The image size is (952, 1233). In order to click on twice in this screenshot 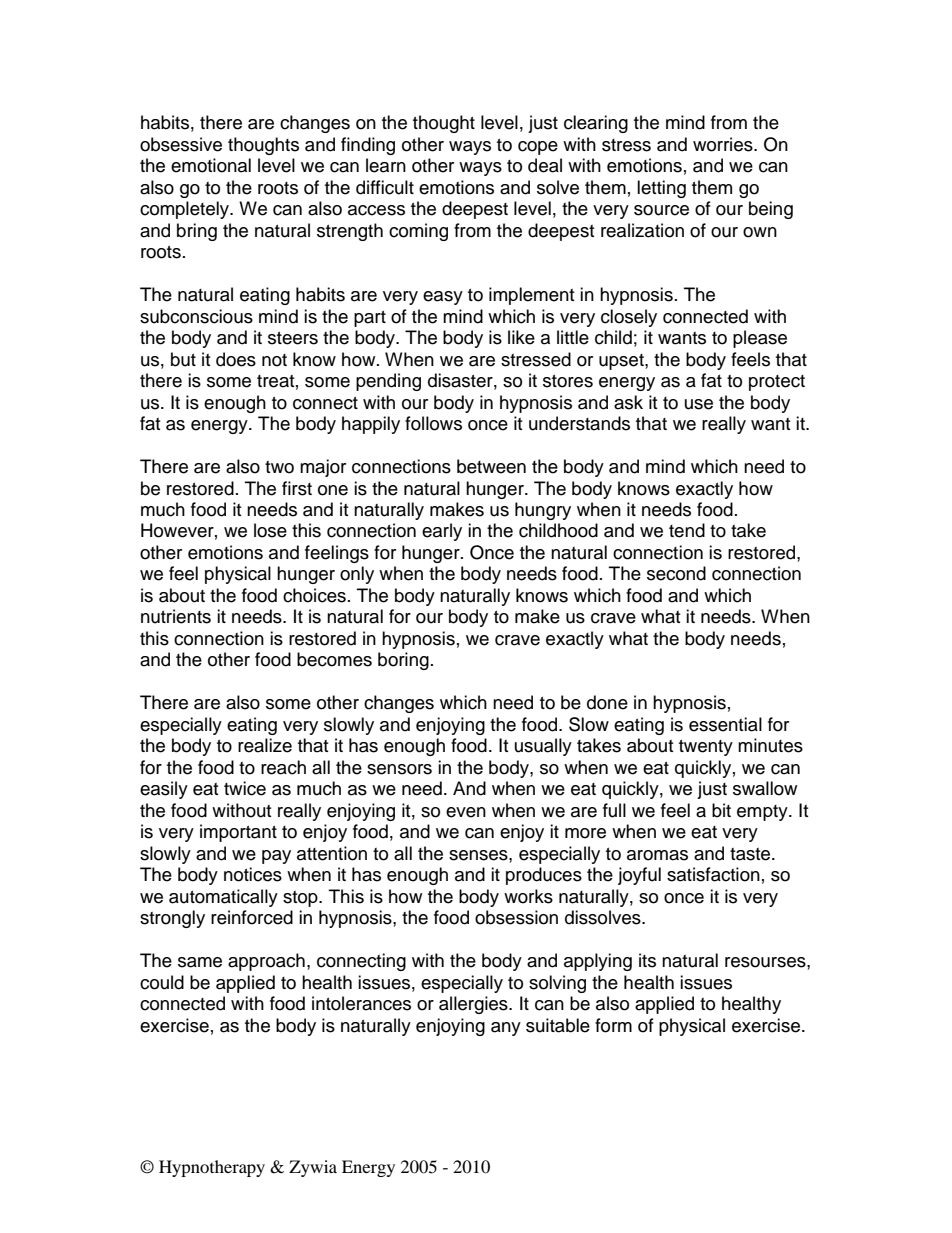, I will do `click(245, 788)`.
